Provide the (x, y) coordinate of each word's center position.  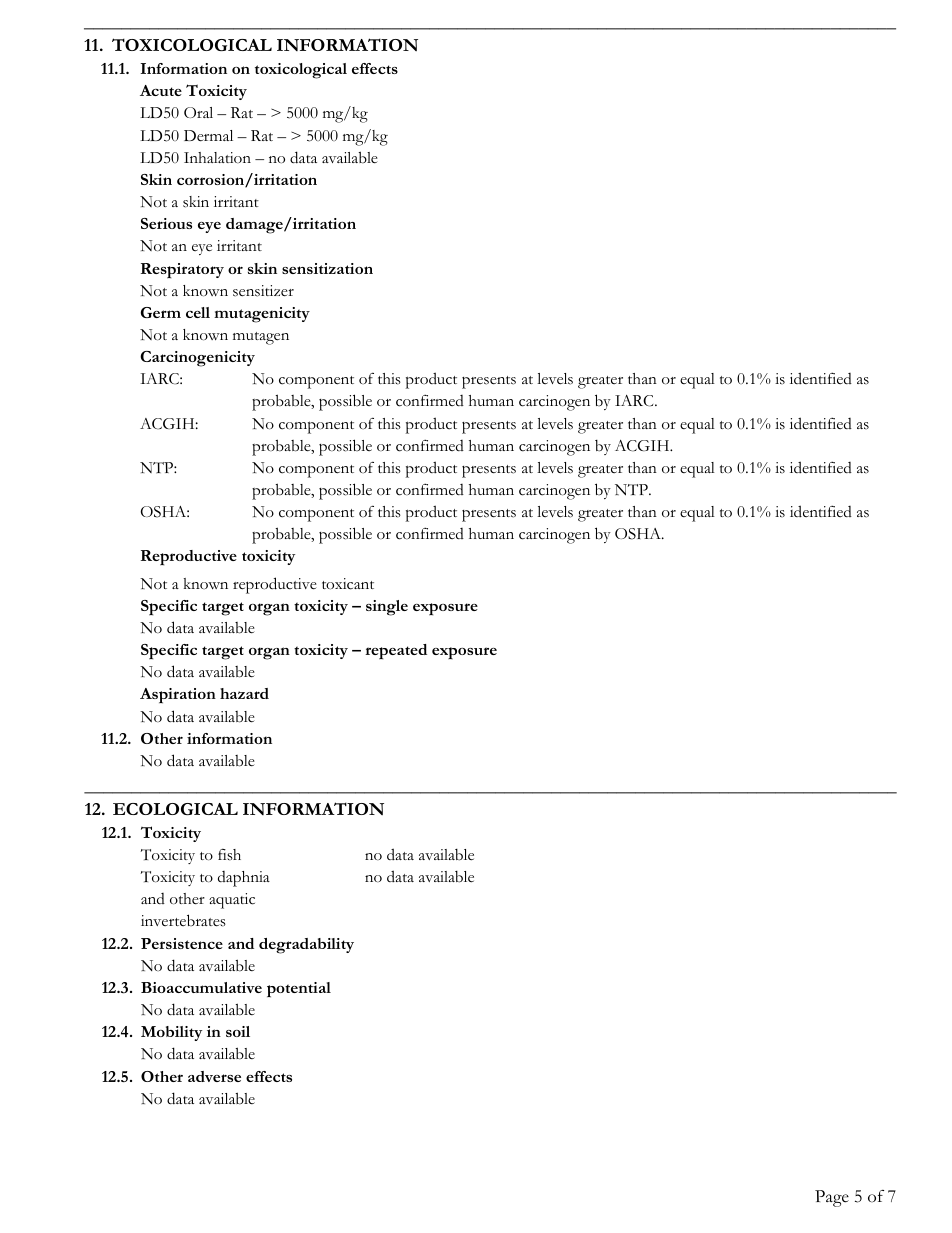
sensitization (327, 268)
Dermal (208, 136)
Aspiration (178, 696)
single (387, 608)
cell (198, 312)
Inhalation (217, 157)
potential (299, 990)
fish (229, 855)
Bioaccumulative (201, 987)
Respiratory (182, 271)
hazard (244, 693)
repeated (396, 652)
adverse (214, 1076)
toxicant (348, 584)
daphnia (244, 879)
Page (832, 1198)
